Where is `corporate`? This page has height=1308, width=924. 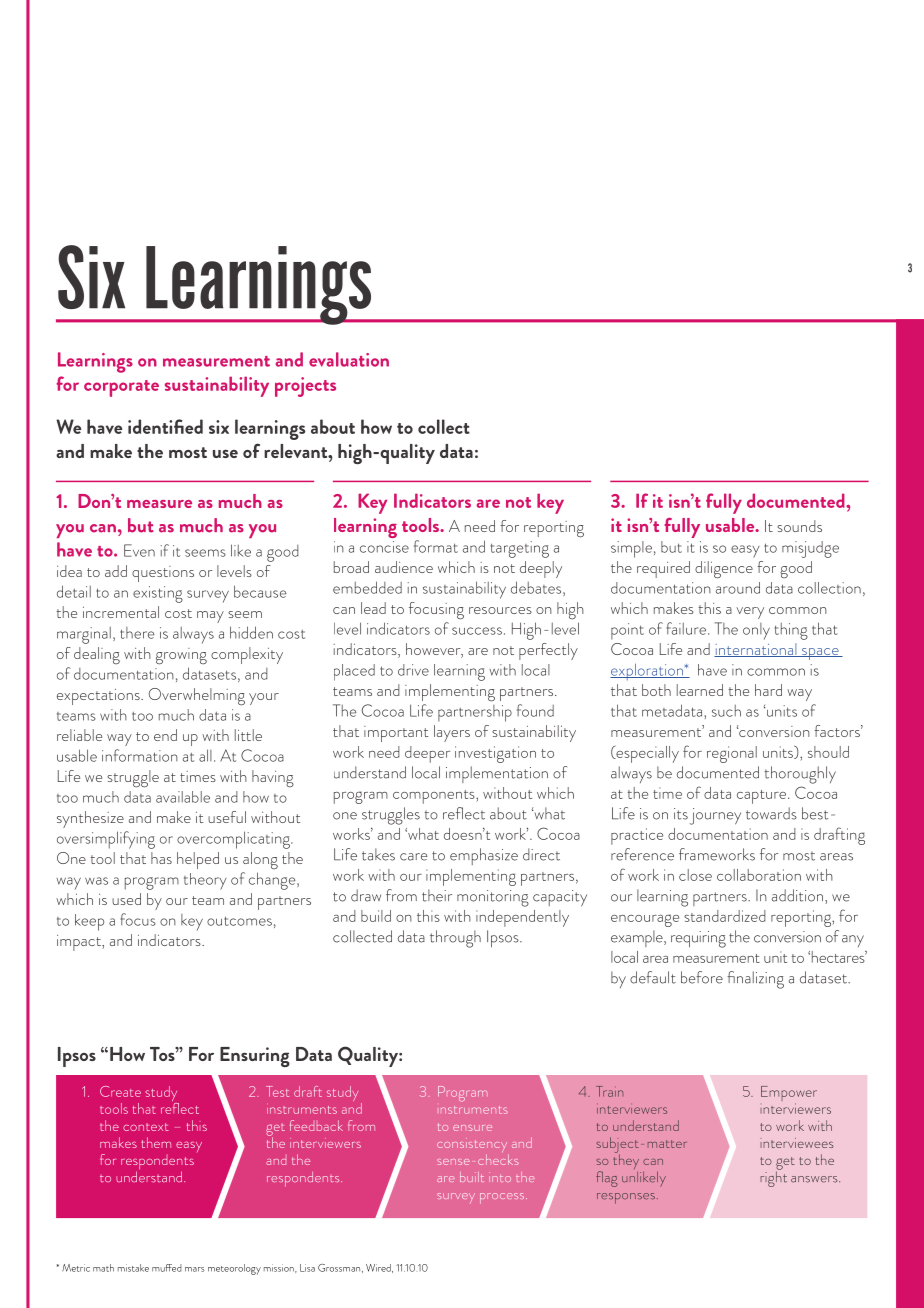
corporate is located at coordinates (121, 388).
